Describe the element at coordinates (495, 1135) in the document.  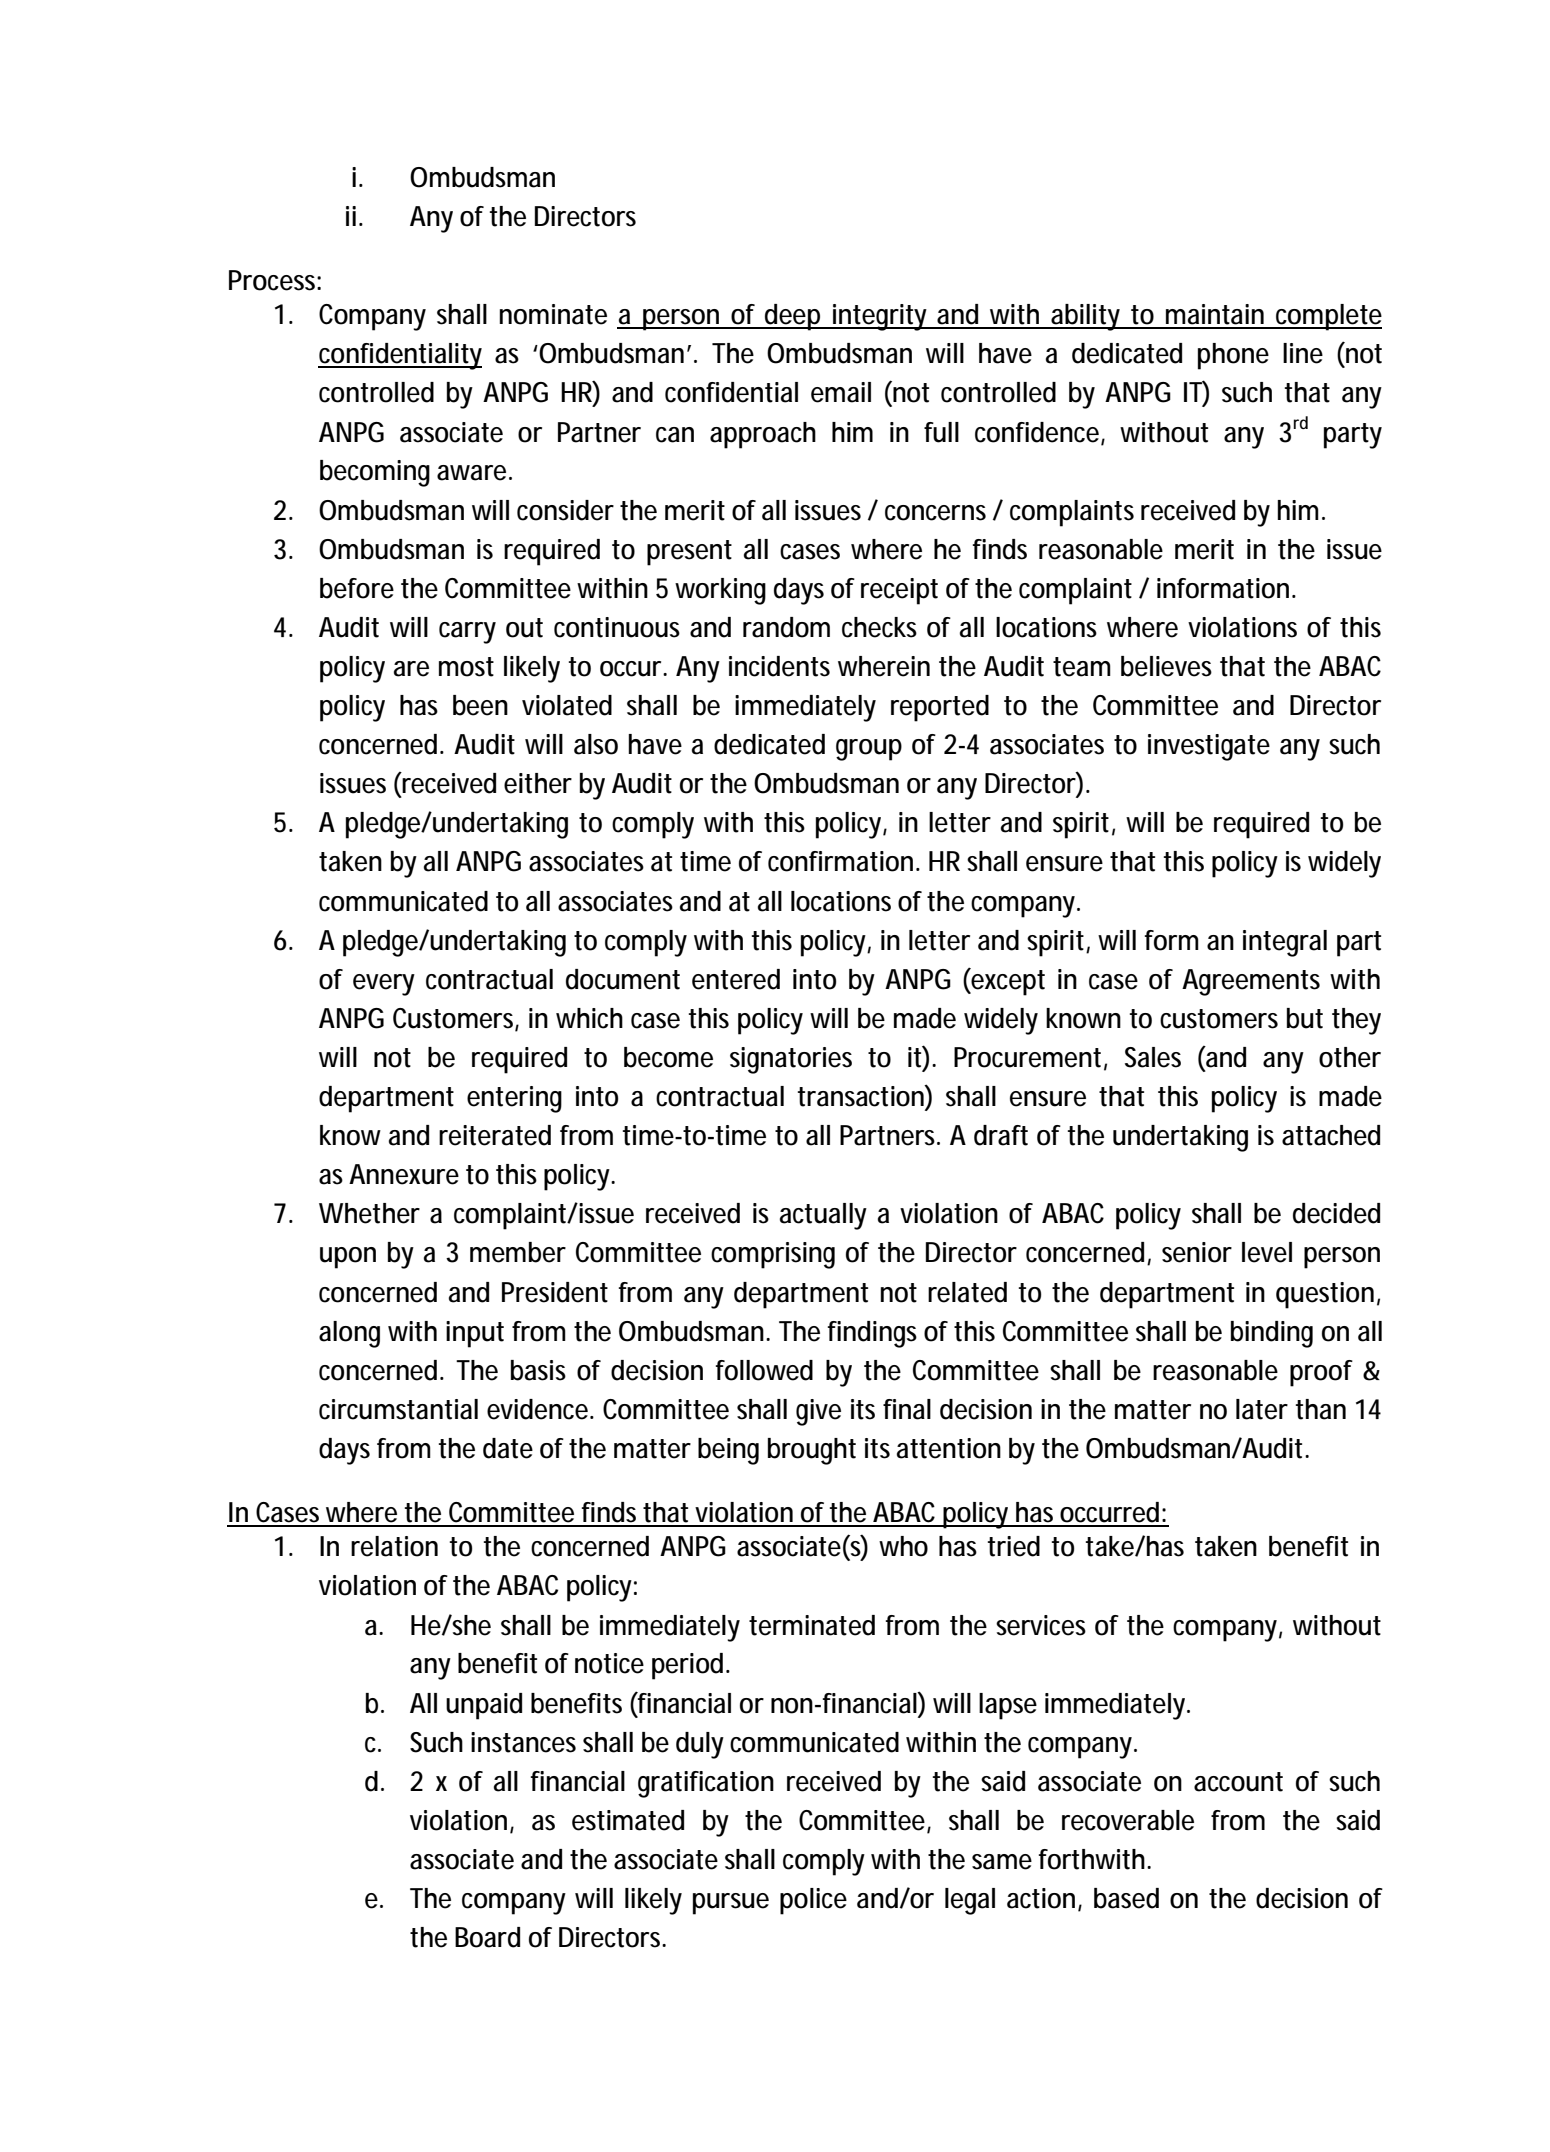
I see `reiterated` at that location.
